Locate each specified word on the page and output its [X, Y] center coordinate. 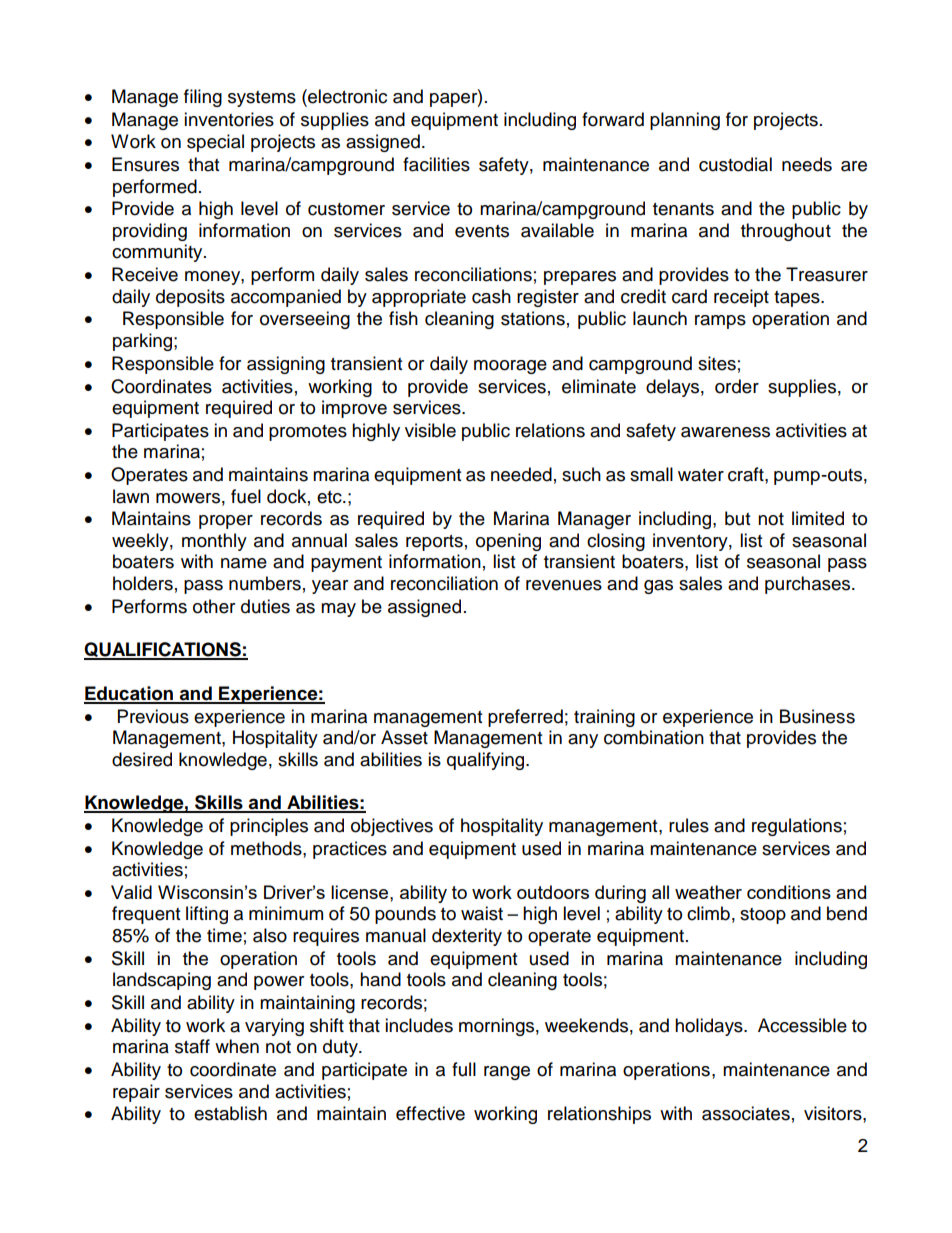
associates [746, 1113]
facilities [436, 164]
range [507, 1073]
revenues [564, 585]
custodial [735, 164]
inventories [229, 119]
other [214, 606]
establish [230, 1113]
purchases [809, 585]
